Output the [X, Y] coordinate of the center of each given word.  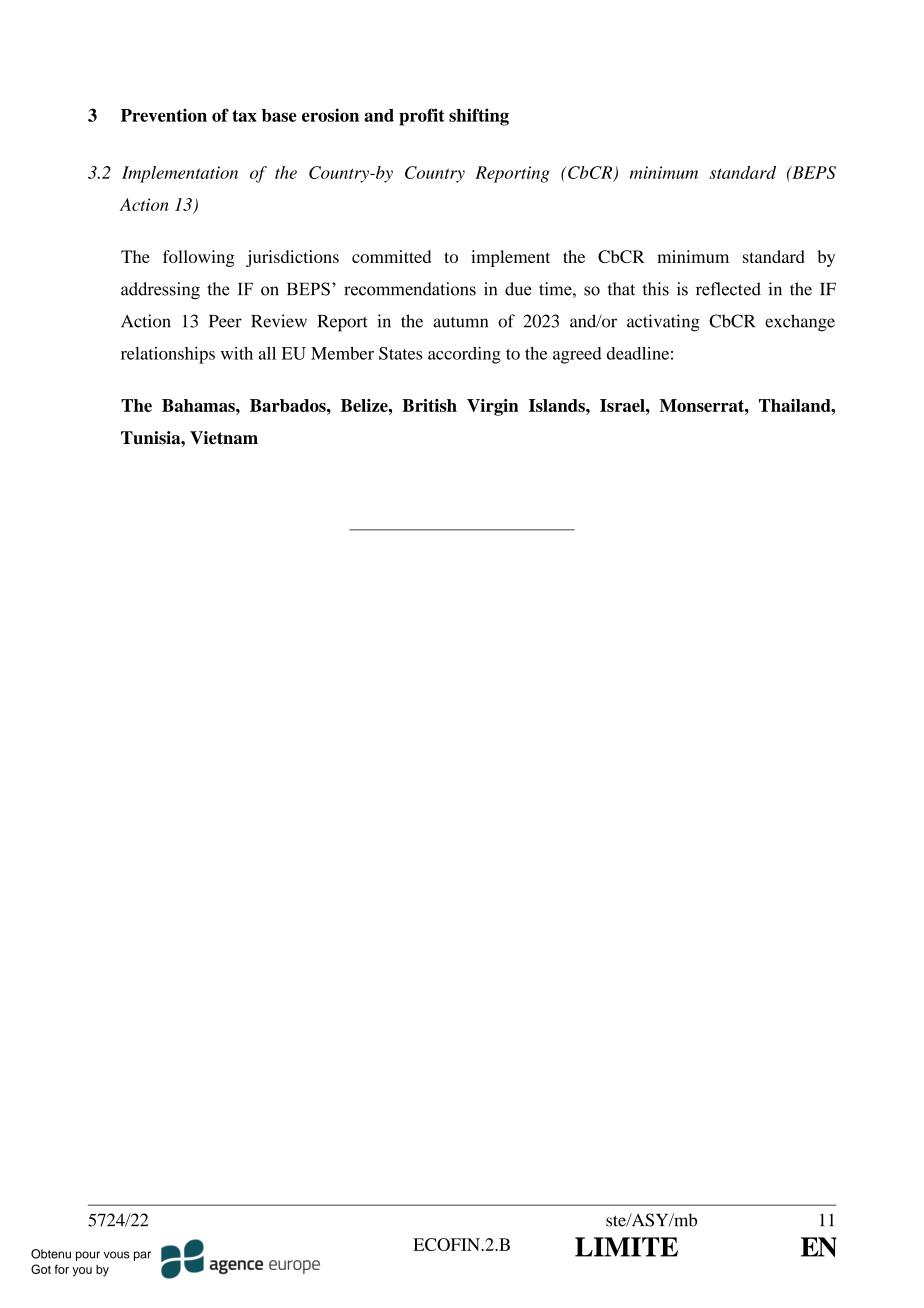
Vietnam [224, 438]
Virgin [493, 407]
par [142, 1256]
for [61, 1269]
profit [422, 117]
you [82, 1272]
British [429, 405]
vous [117, 1255]
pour [88, 1256]
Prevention [164, 115]
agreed [577, 355]
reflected [728, 289]
